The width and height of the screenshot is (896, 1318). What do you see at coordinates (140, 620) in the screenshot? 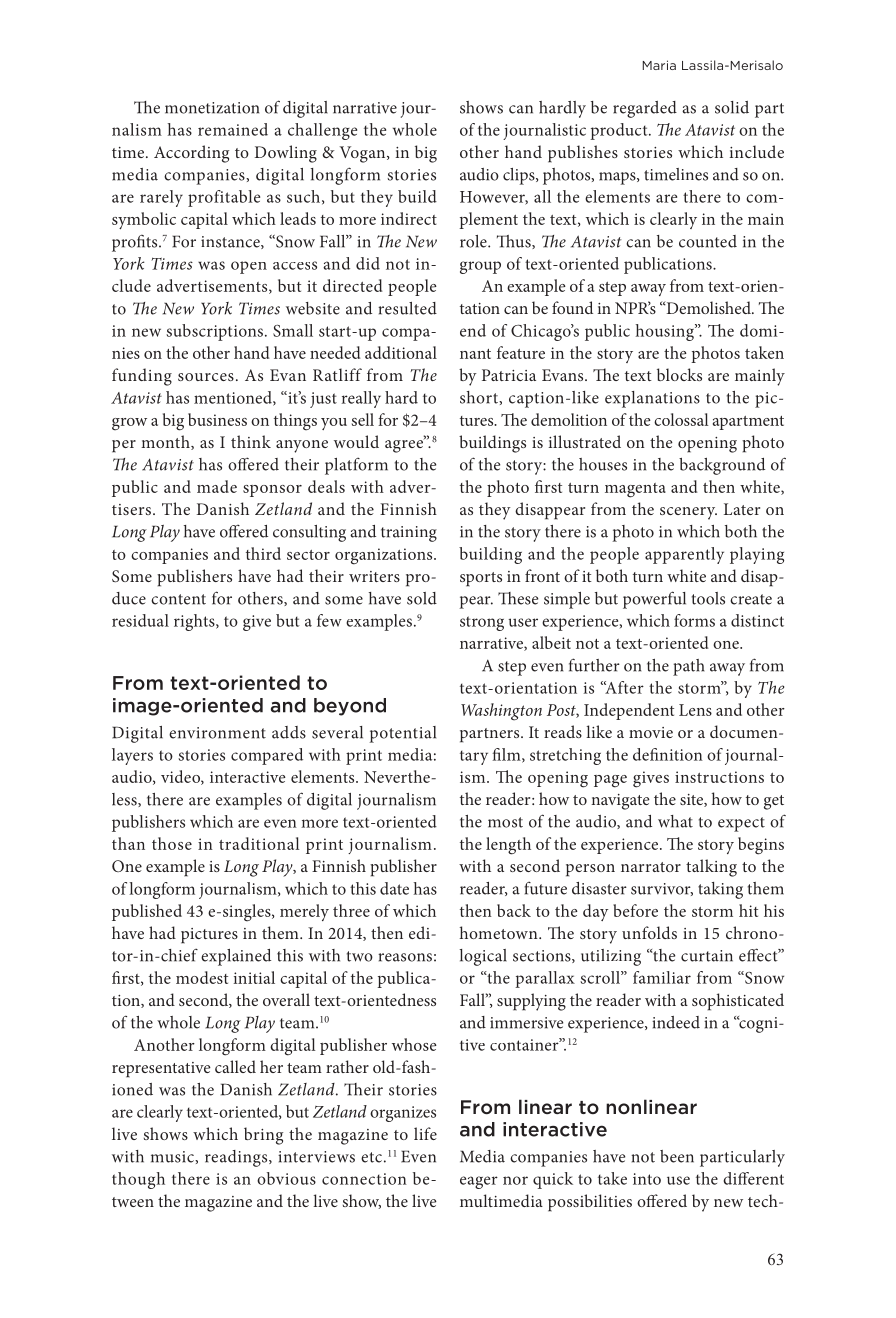
I see `residual` at bounding box center [140, 620].
